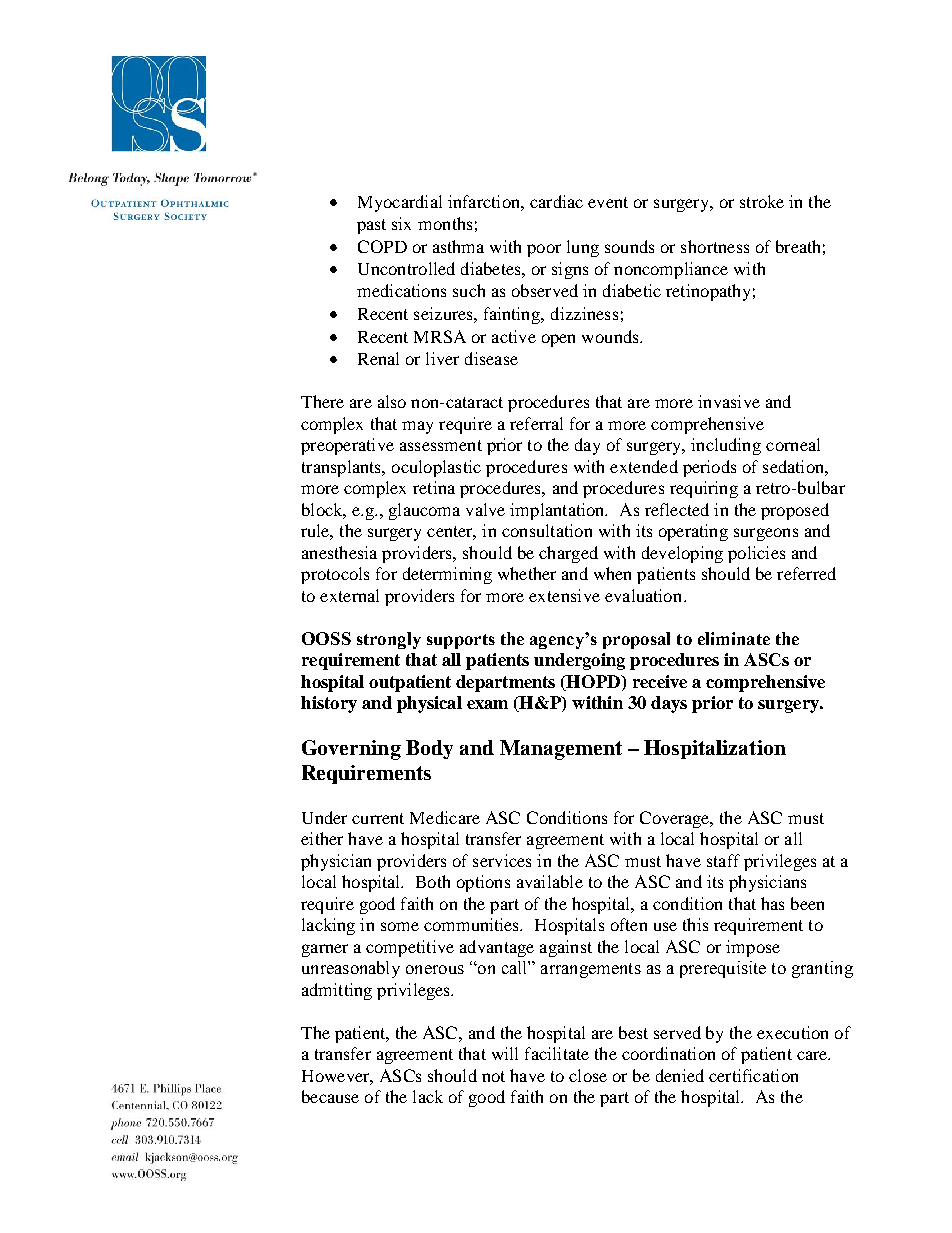 Image resolution: width=952 pixels, height=1233 pixels. Describe the element at coordinates (734, 638) in the screenshot. I see `eliminate` at that location.
